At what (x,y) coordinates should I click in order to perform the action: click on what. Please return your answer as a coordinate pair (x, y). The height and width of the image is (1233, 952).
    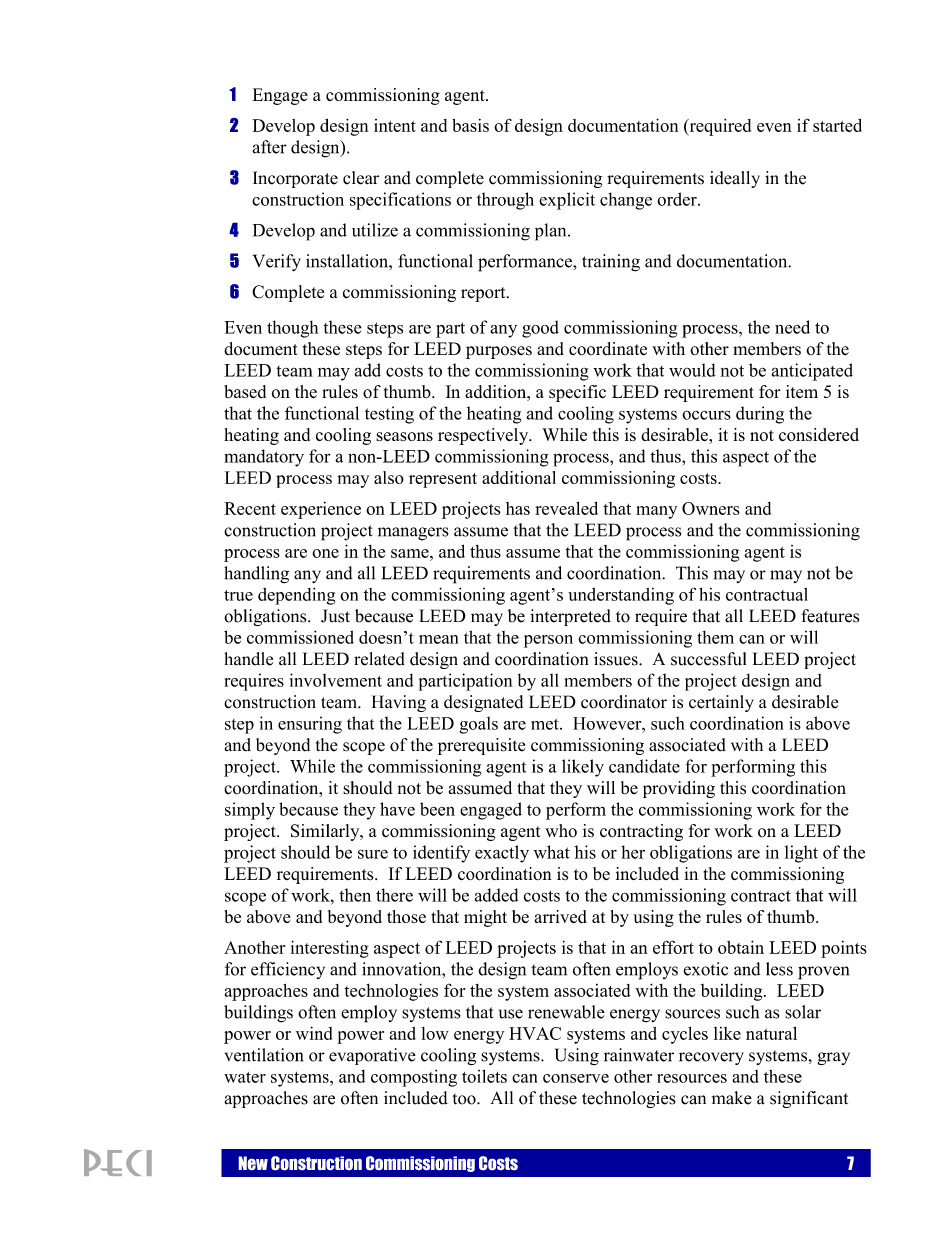
    Looking at the image, I should click on (552, 852).
